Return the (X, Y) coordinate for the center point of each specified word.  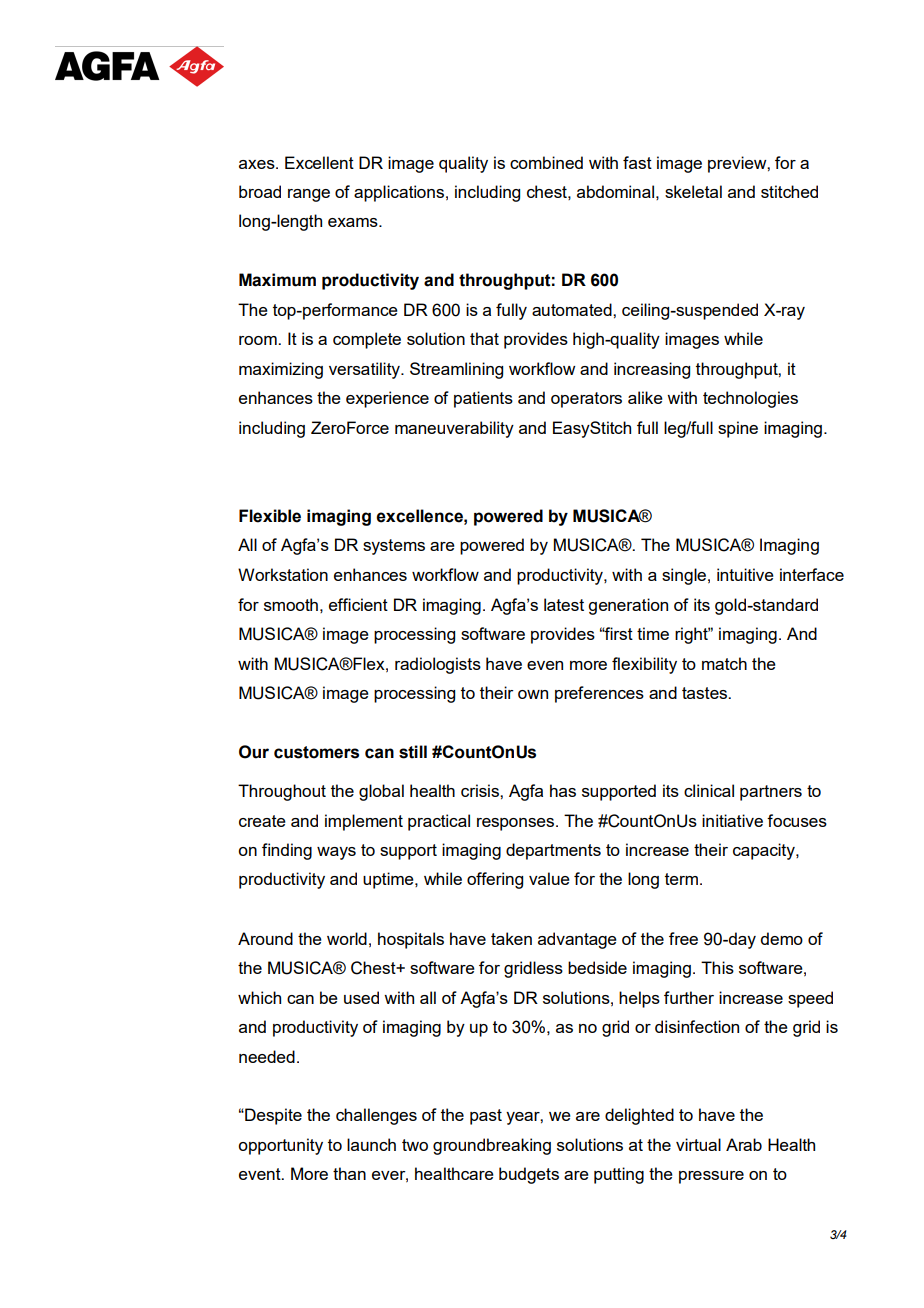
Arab (744, 1144)
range (309, 195)
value (549, 878)
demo (781, 938)
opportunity (280, 1146)
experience (387, 399)
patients (483, 399)
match (724, 663)
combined (546, 162)
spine (738, 429)
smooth (291, 604)
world (347, 938)
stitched (789, 191)
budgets (529, 1175)
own (533, 694)
